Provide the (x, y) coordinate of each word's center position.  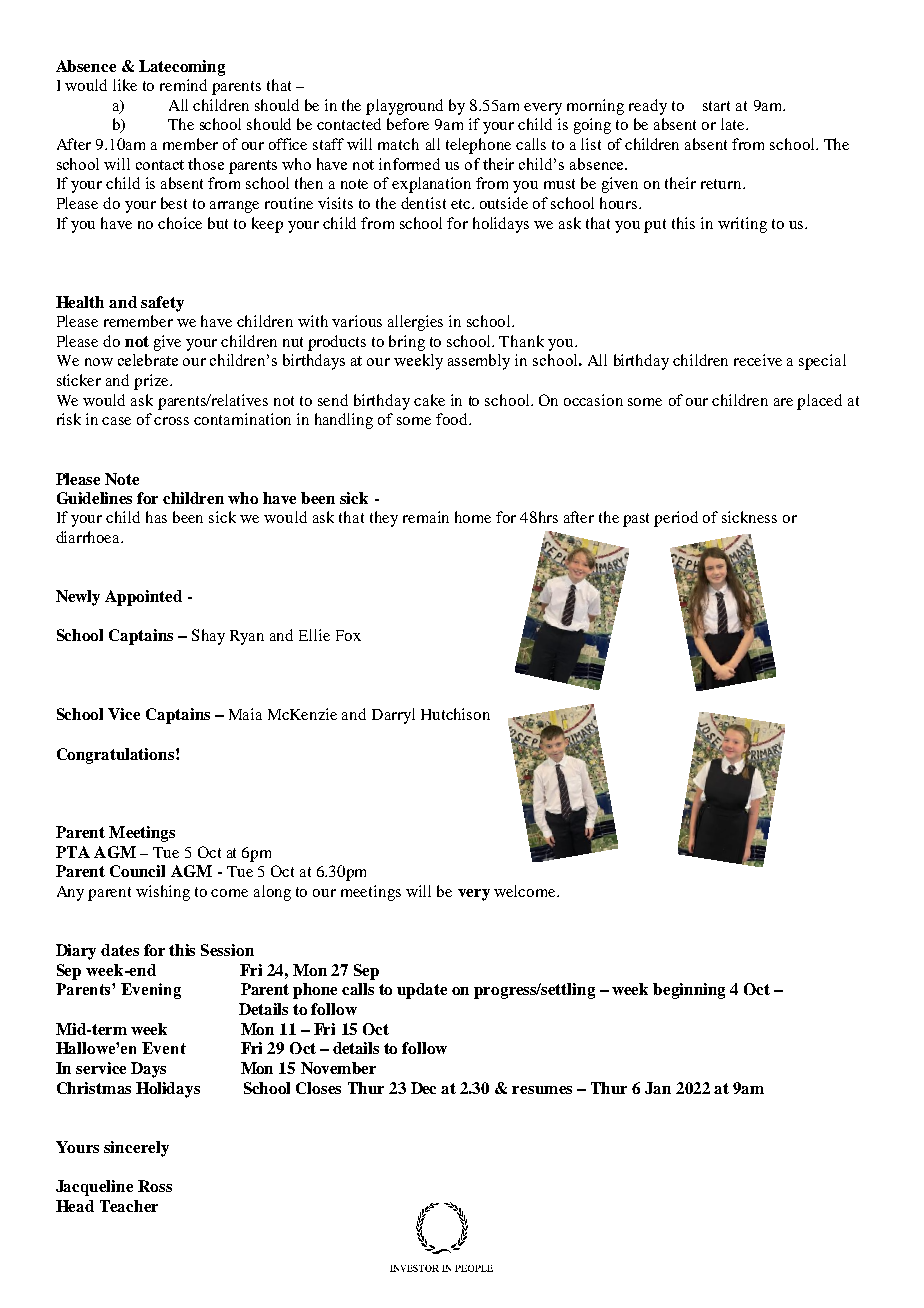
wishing (163, 893)
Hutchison (455, 714)
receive (758, 360)
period (676, 519)
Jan (658, 1088)
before (408, 124)
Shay (208, 637)
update (422, 991)
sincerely (136, 1149)
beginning (689, 991)
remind (183, 85)
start (716, 106)
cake (429, 400)
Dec (423, 1088)
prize (152, 382)
